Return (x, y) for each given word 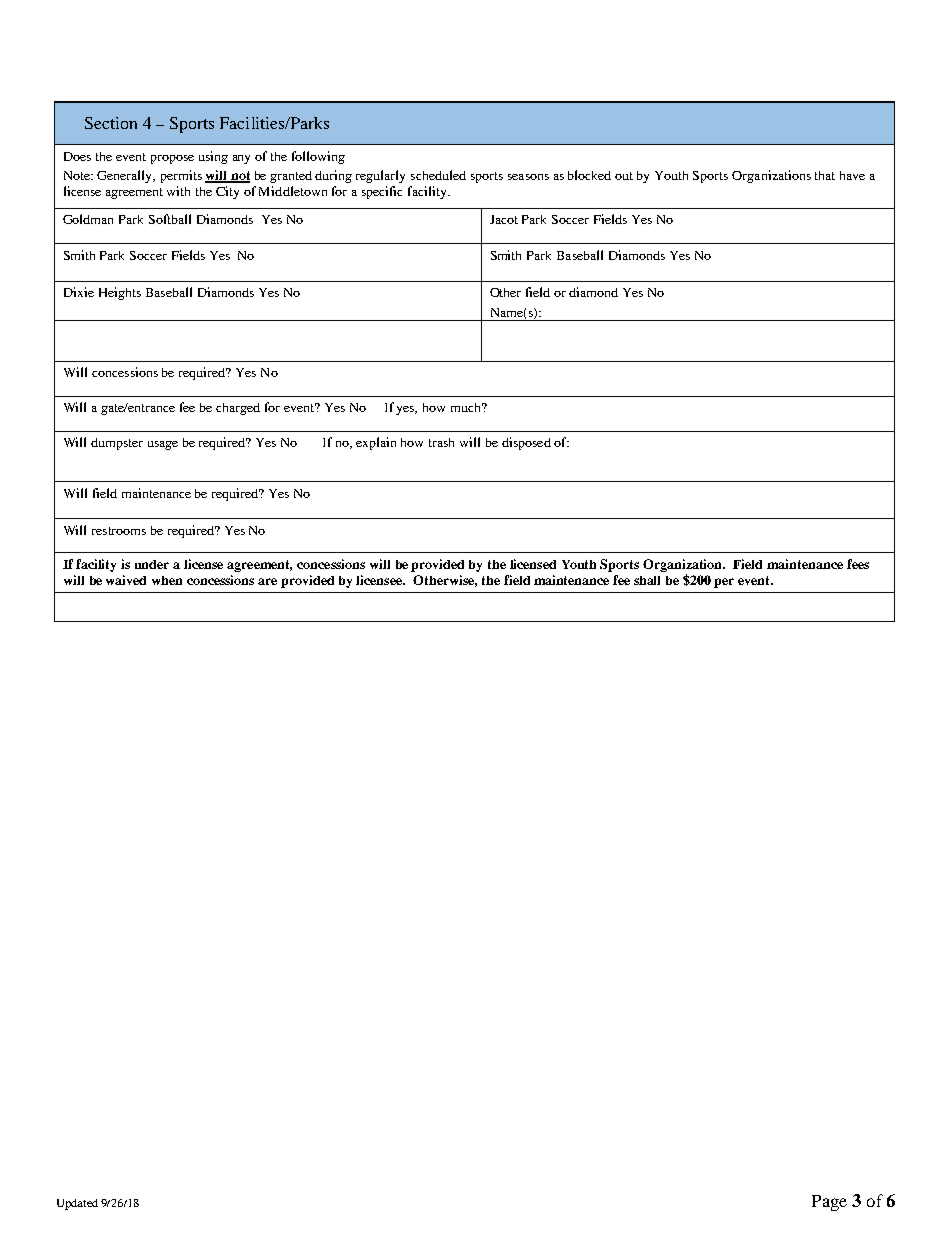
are (267, 581)
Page (829, 1203)
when (167, 580)
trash (441, 442)
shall (647, 580)
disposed (526, 443)
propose (172, 159)
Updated (77, 1204)
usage (163, 445)
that (825, 175)
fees (858, 564)
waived (126, 580)
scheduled (438, 175)
